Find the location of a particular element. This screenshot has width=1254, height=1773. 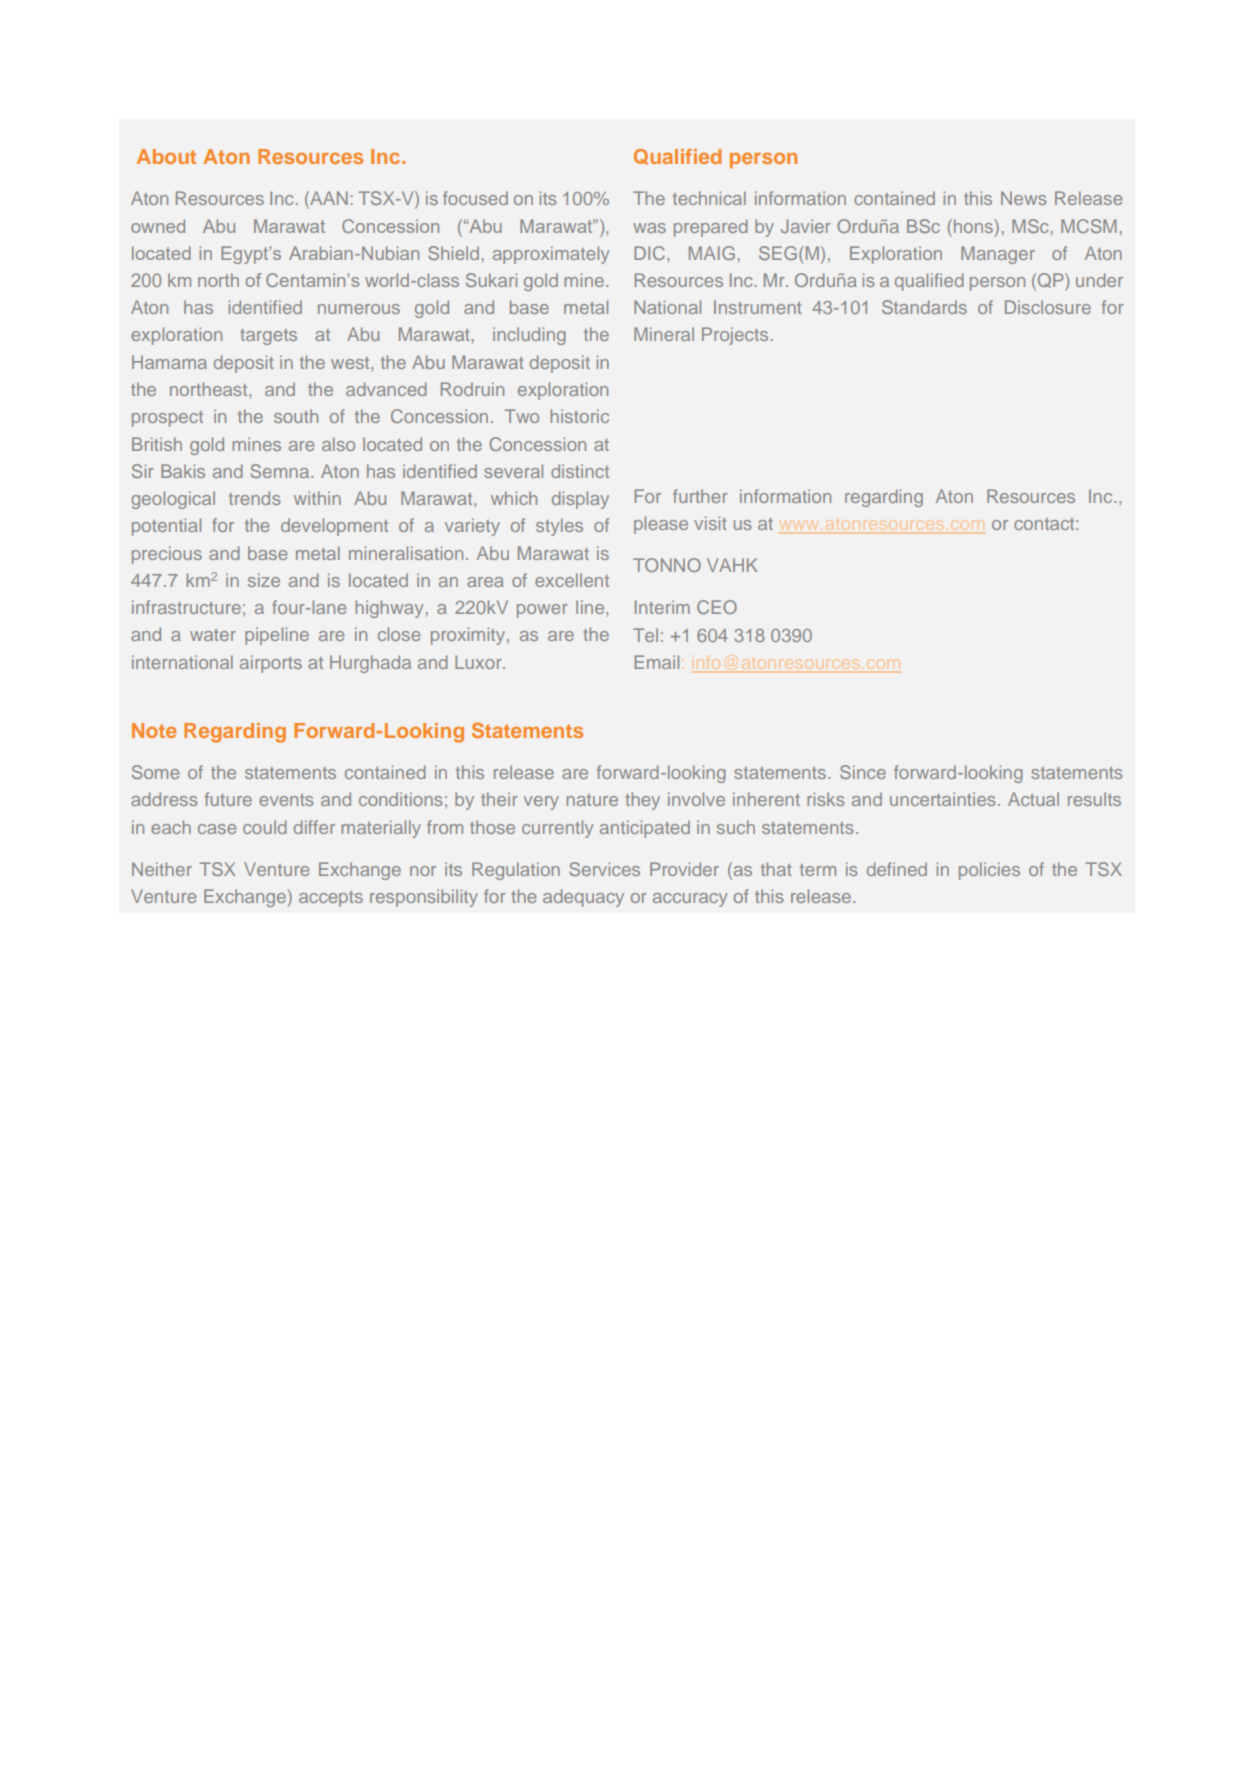

Services is located at coordinates (604, 869).
